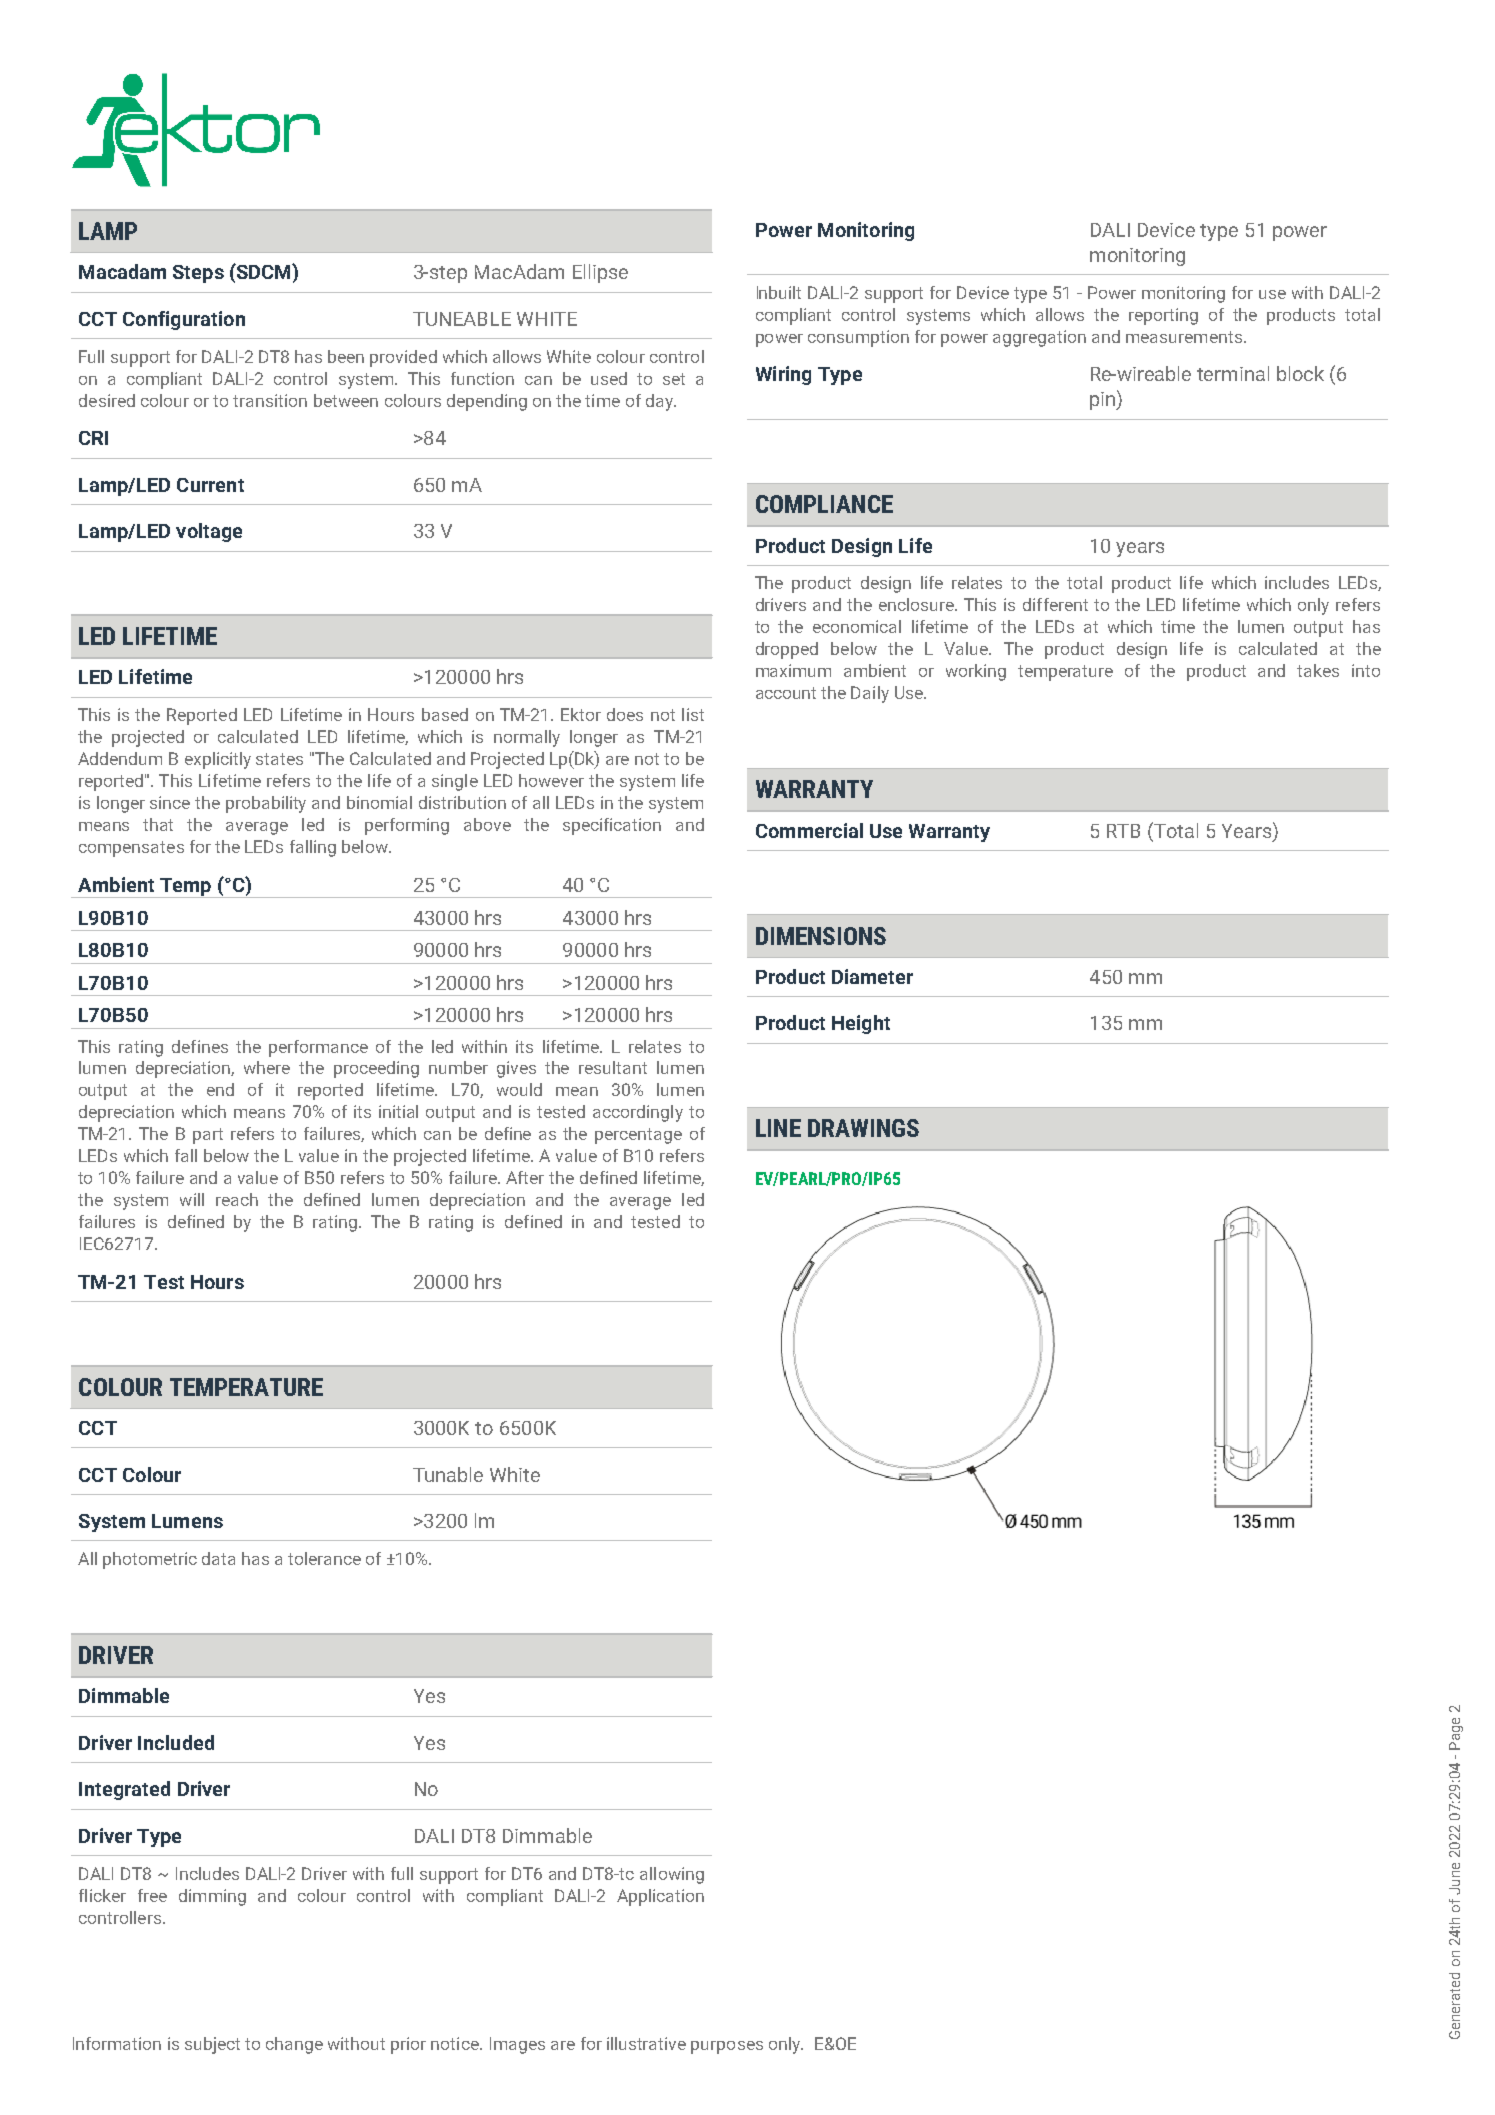 The width and height of the screenshot is (1495, 2115). What do you see at coordinates (672, 1875) in the screenshot?
I see `allowing` at bounding box center [672, 1875].
